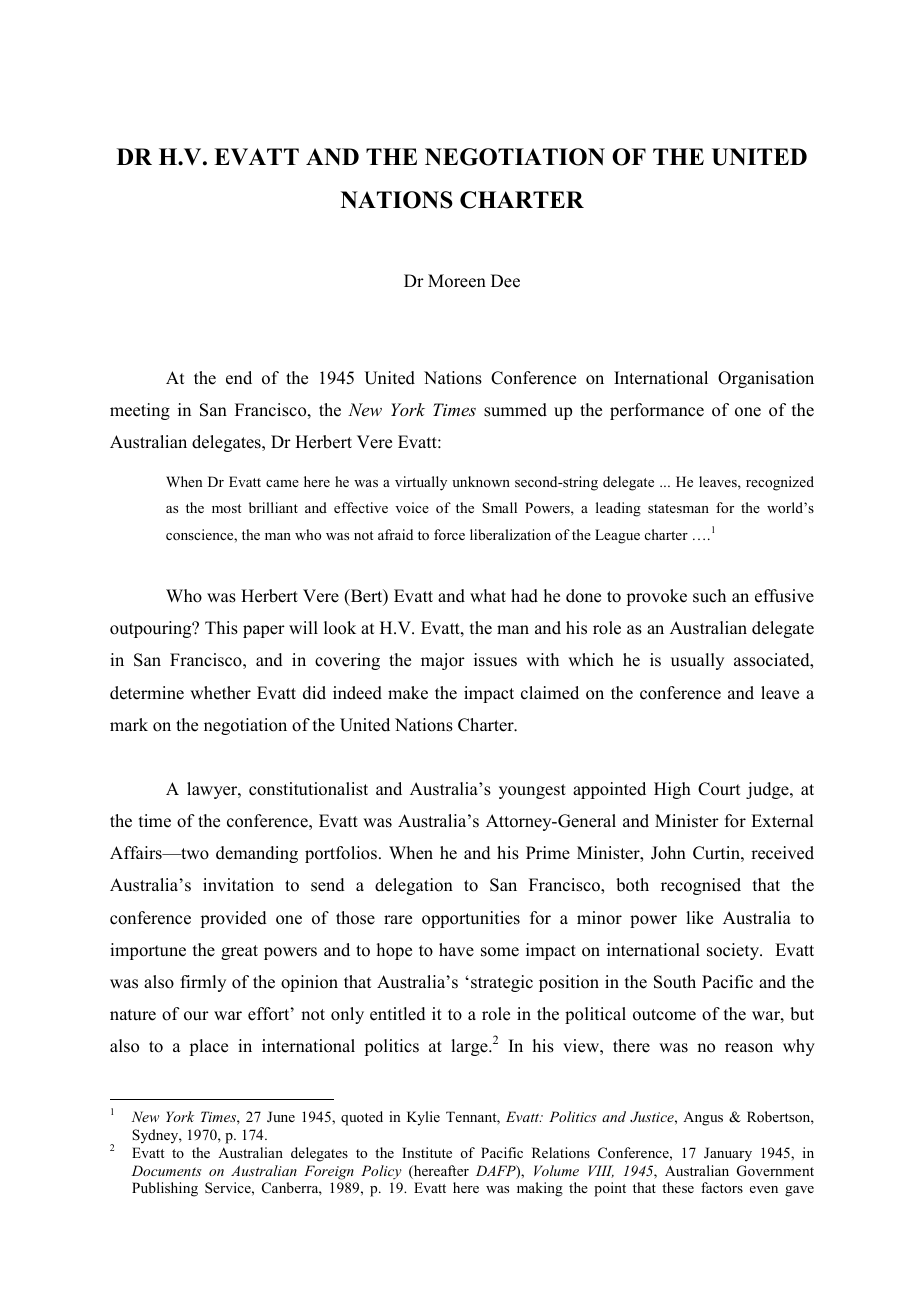  Describe the element at coordinates (226, 508) in the screenshot. I see `most` at that location.
